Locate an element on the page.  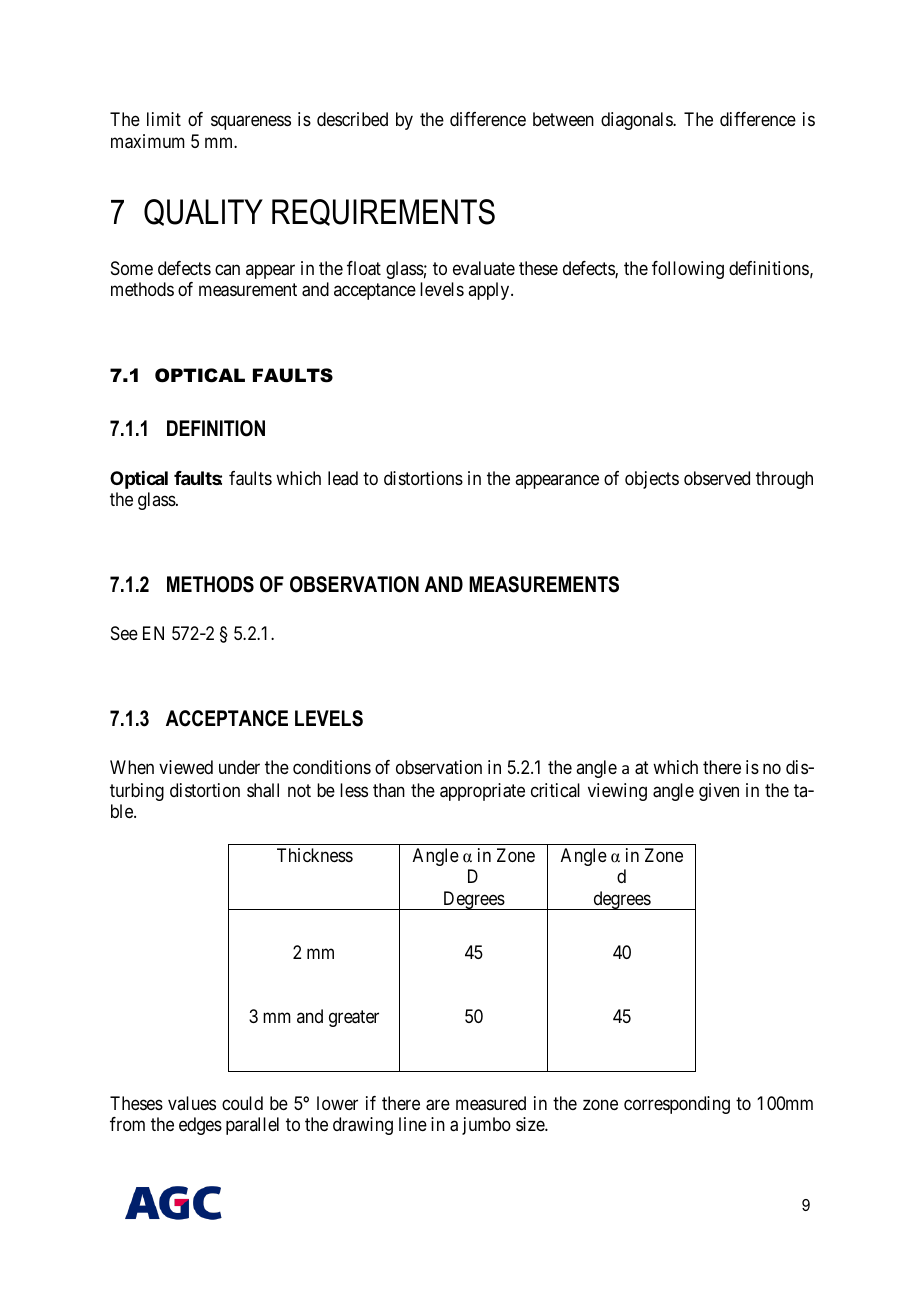
values is located at coordinates (192, 1103).
